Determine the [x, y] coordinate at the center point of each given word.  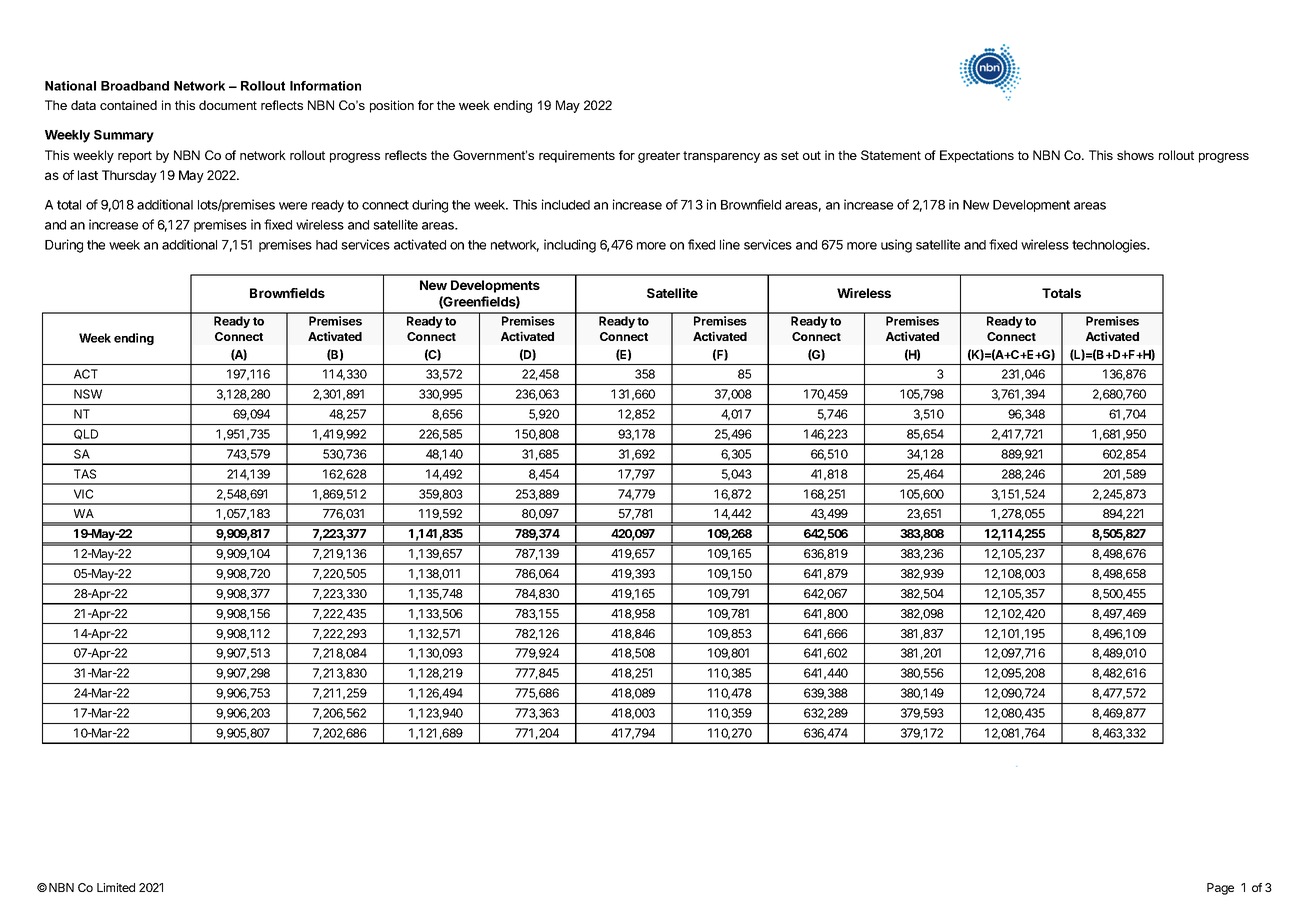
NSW [88, 394]
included [566, 204]
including [570, 246]
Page [1220, 889]
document [228, 105]
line [730, 244]
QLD [86, 434]
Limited [116, 887]
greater [659, 157]
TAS [85, 474]
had [326, 245]
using [896, 246]
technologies [1110, 246]
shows [1135, 155]
